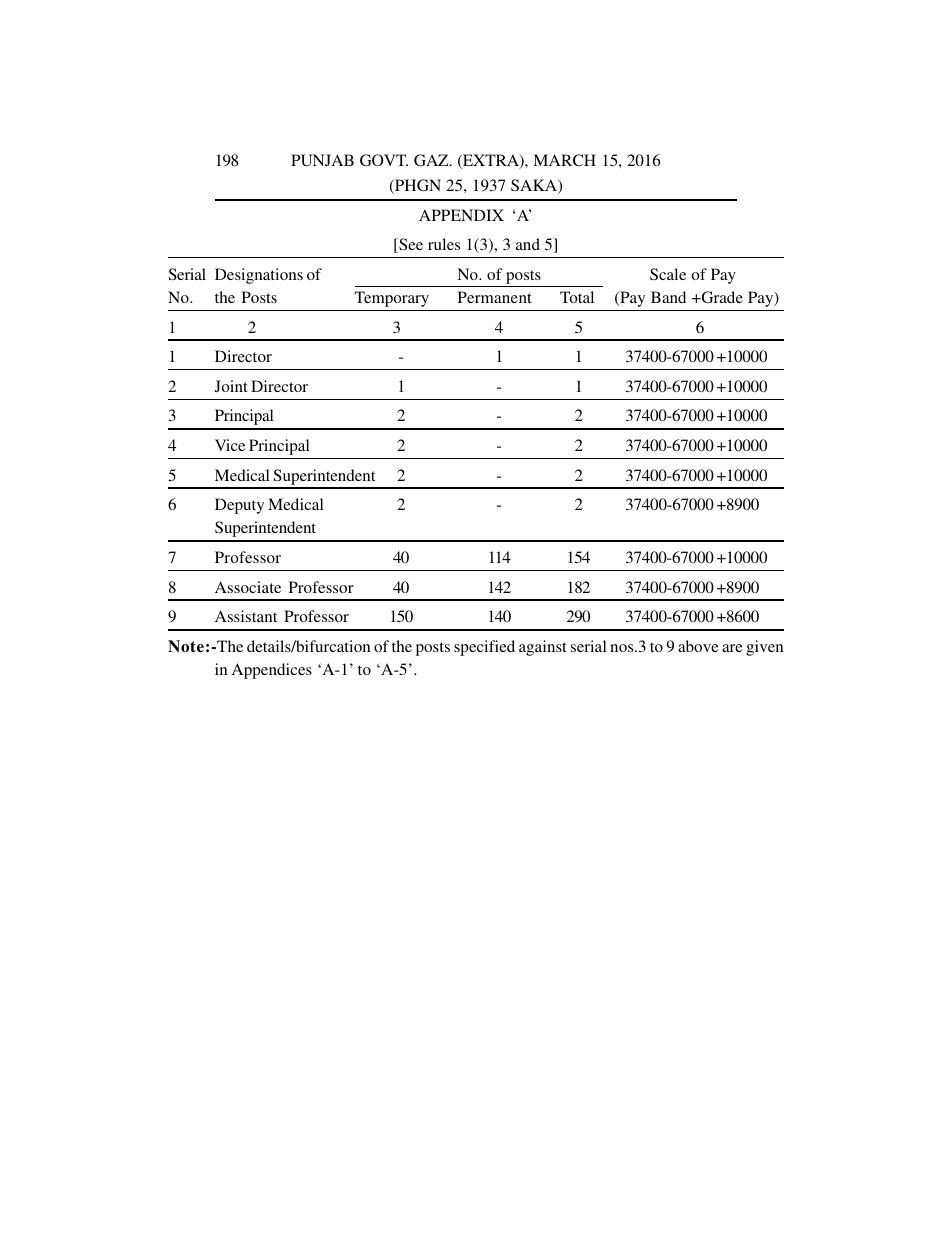  Describe the element at coordinates (577, 297) in the screenshot. I see `Total` at that location.
